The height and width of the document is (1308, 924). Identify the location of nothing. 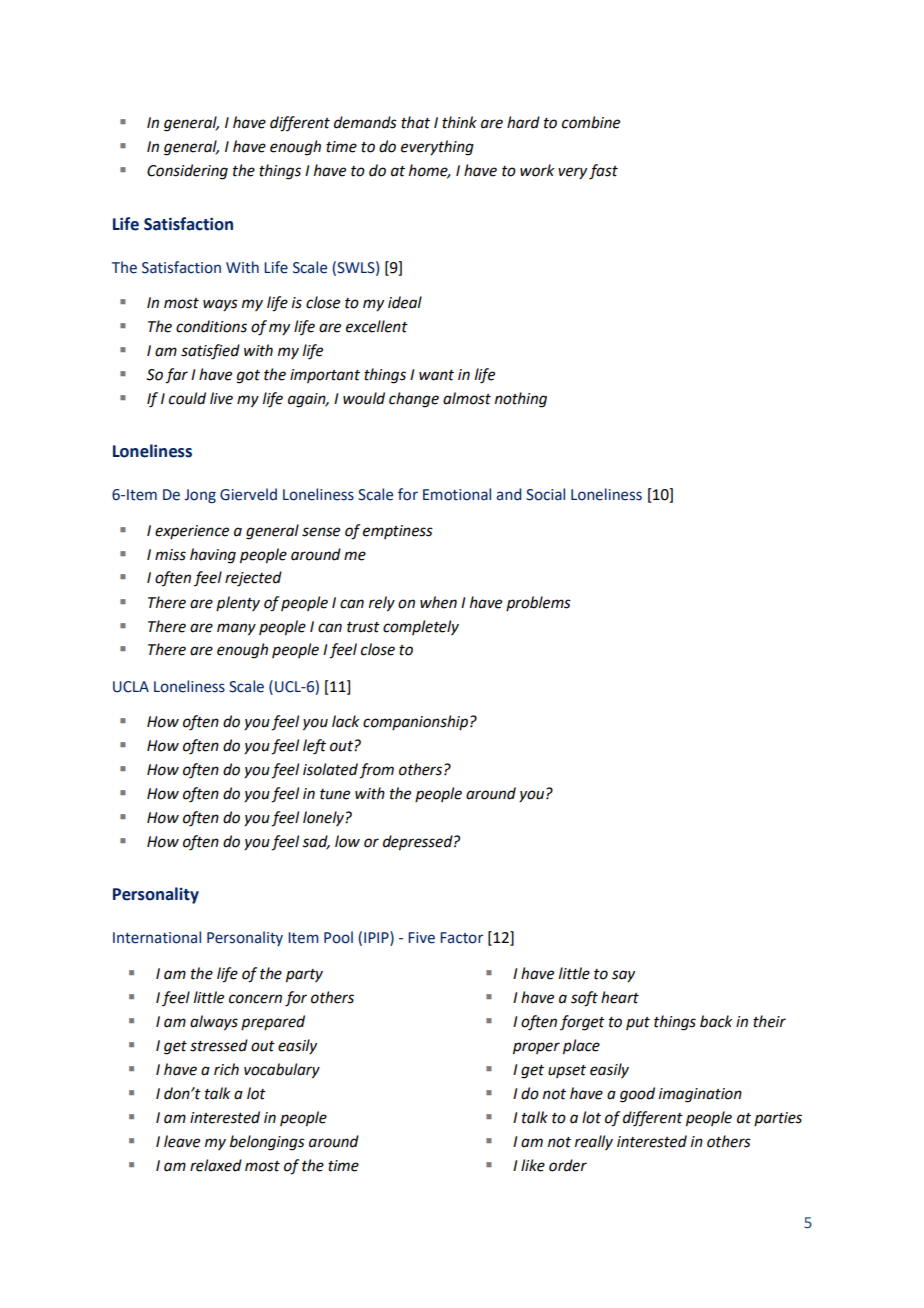
(521, 400).
